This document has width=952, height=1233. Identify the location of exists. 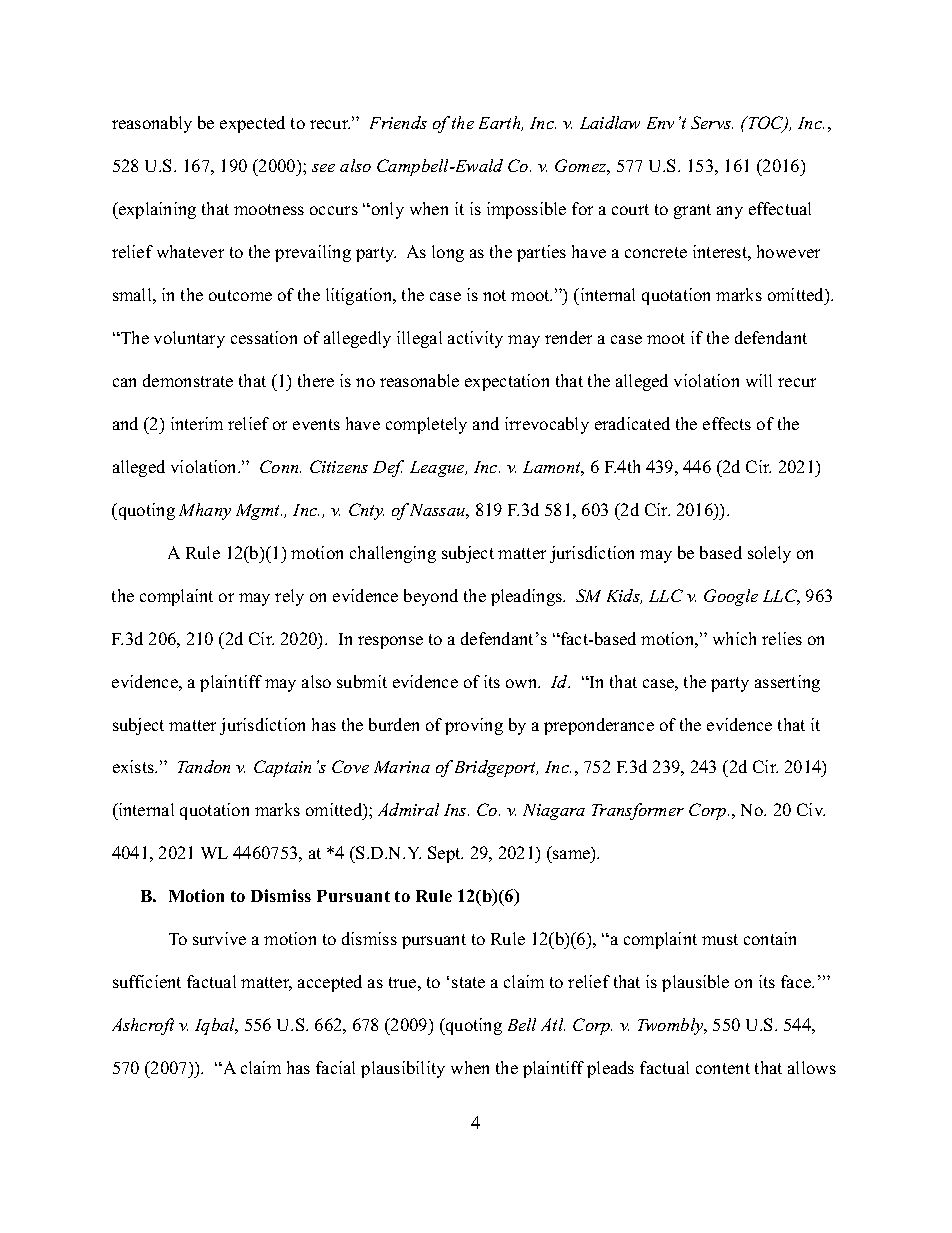
(134, 766).
